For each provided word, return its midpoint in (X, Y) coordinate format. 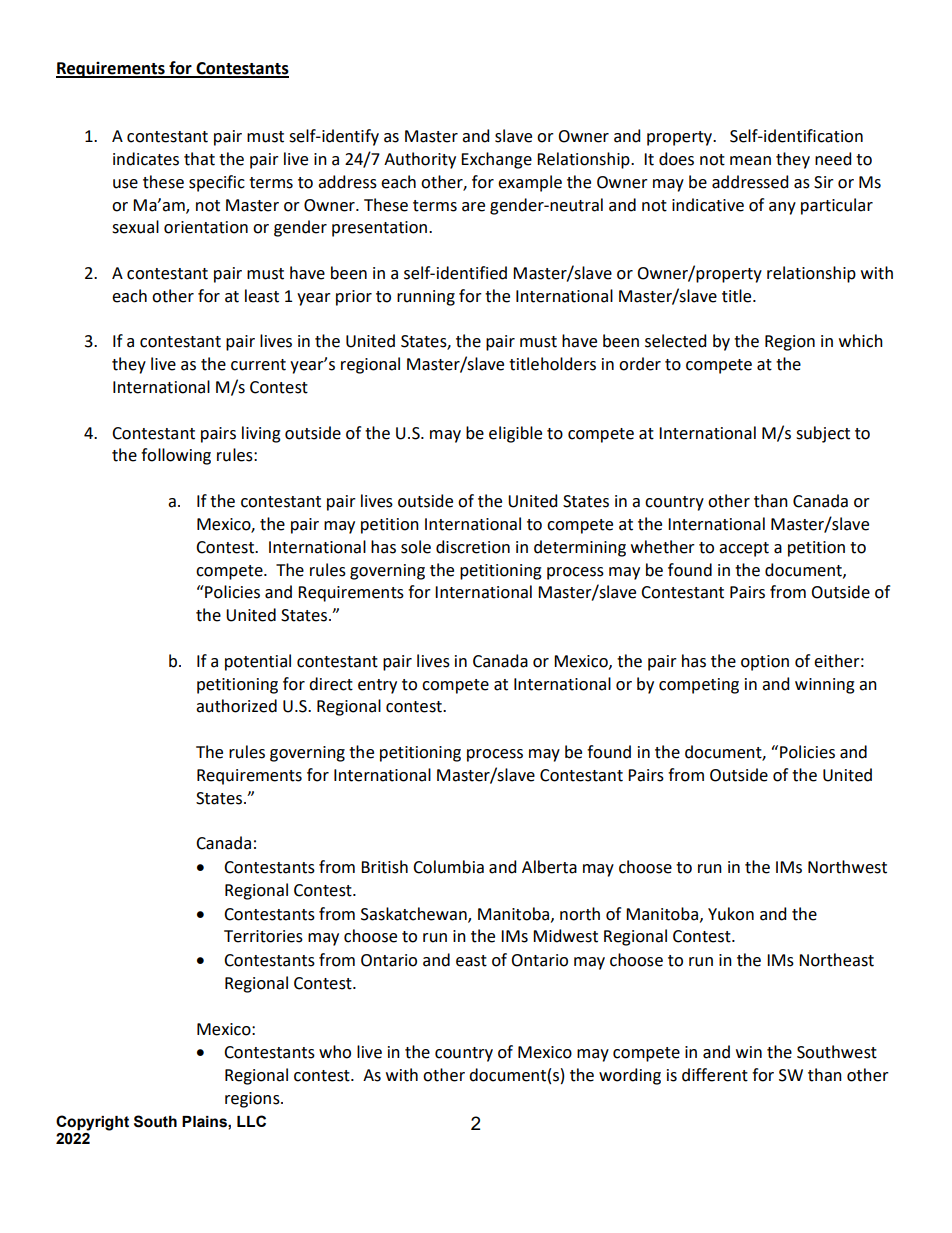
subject (823, 434)
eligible (515, 434)
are (473, 207)
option (765, 663)
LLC (251, 1121)
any (782, 208)
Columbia (448, 867)
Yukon (731, 914)
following (176, 456)
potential (258, 662)
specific (217, 183)
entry (377, 686)
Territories (263, 936)
